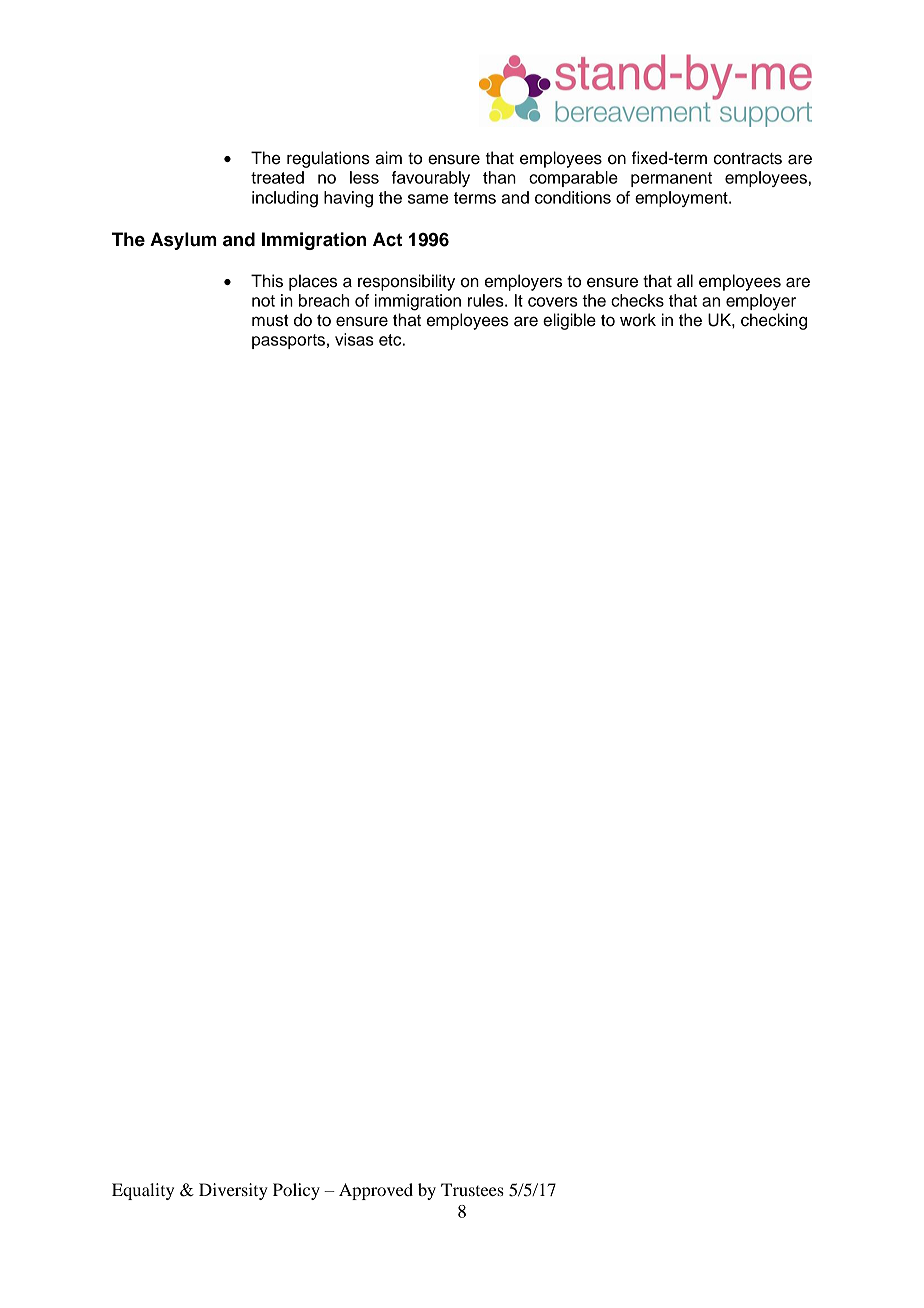 The width and height of the screenshot is (924, 1308). I want to click on Approved, so click(376, 1191).
